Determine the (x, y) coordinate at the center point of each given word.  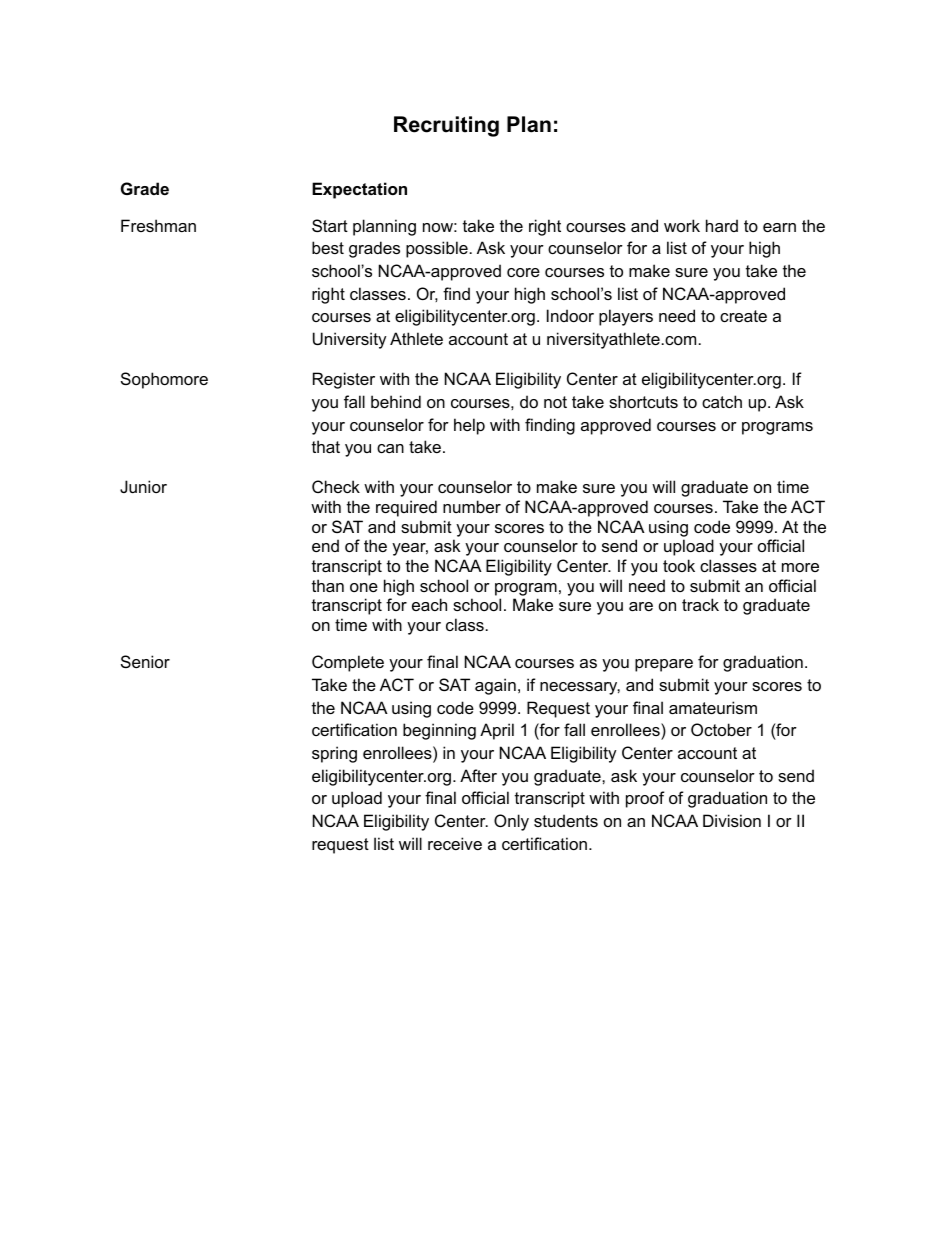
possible (437, 249)
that (326, 446)
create (743, 316)
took (679, 565)
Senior (145, 661)
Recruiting (446, 126)
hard (722, 225)
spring (334, 754)
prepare (664, 665)
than (328, 585)
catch (722, 401)
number (472, 506)
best (328, 247)
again (495, 686)
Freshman (158, 225)
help (469, 426)
